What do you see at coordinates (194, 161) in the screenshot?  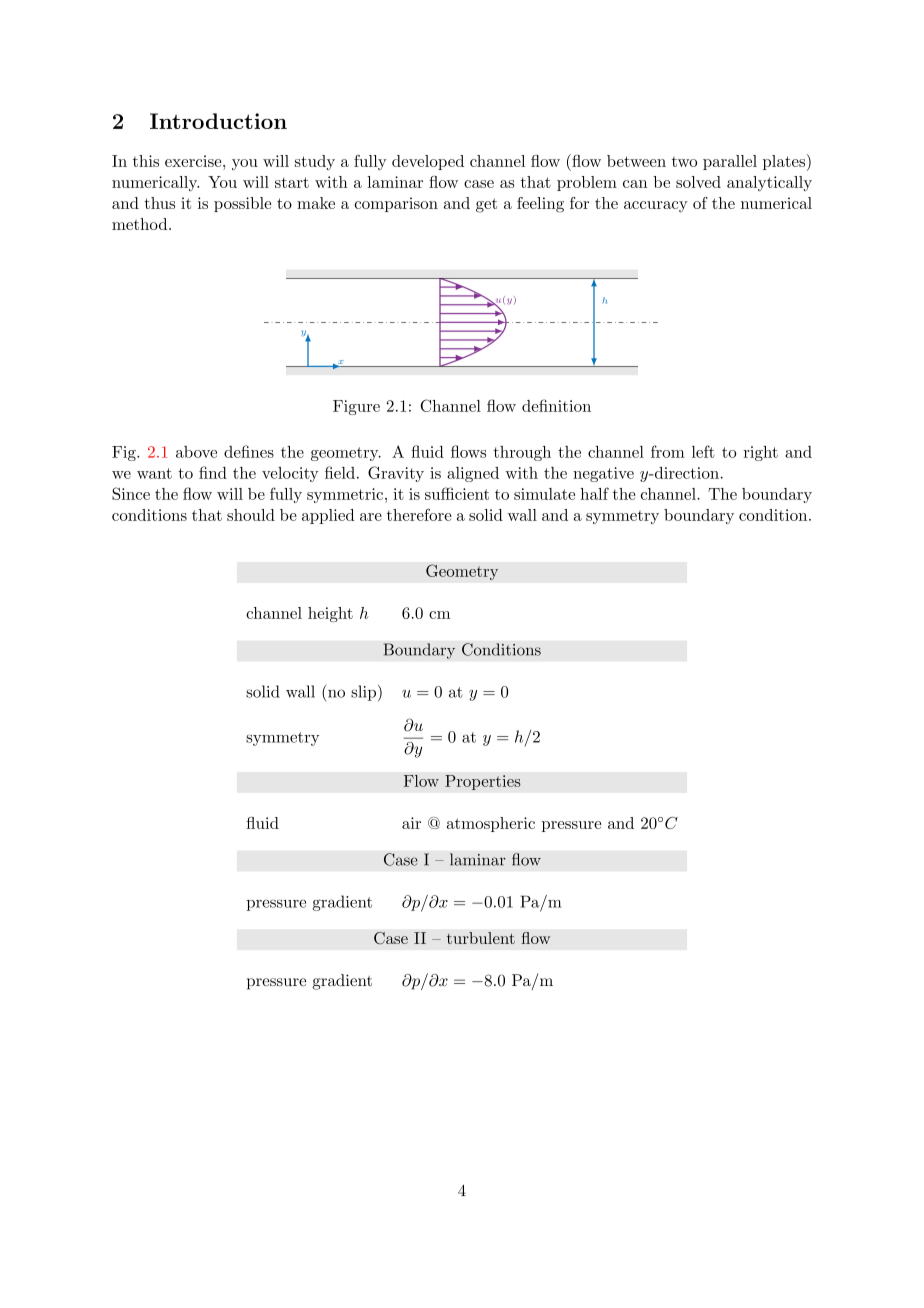 I see `exercise` at bounding box center [194, 161].
